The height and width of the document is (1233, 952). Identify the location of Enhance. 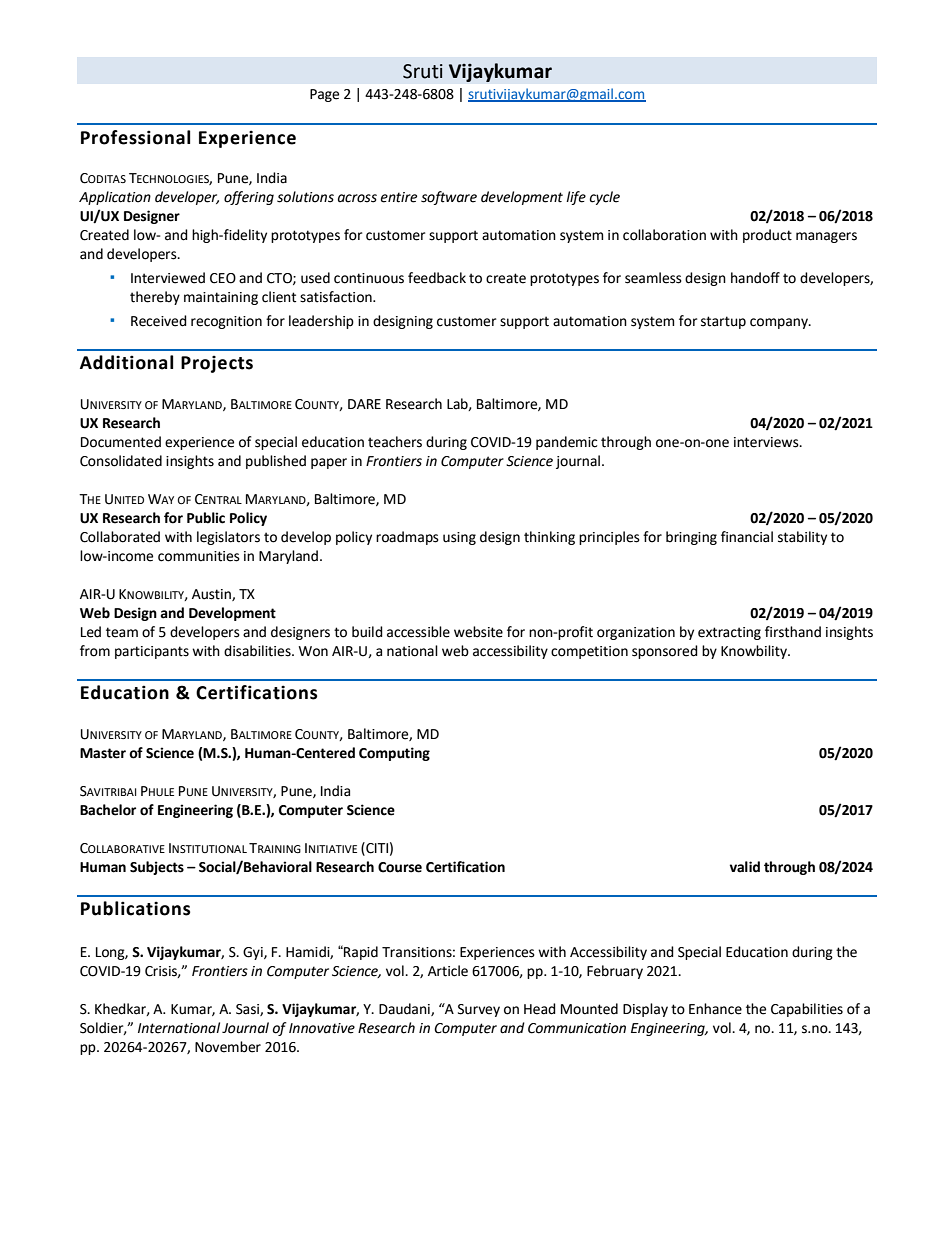
(715, 1009).
